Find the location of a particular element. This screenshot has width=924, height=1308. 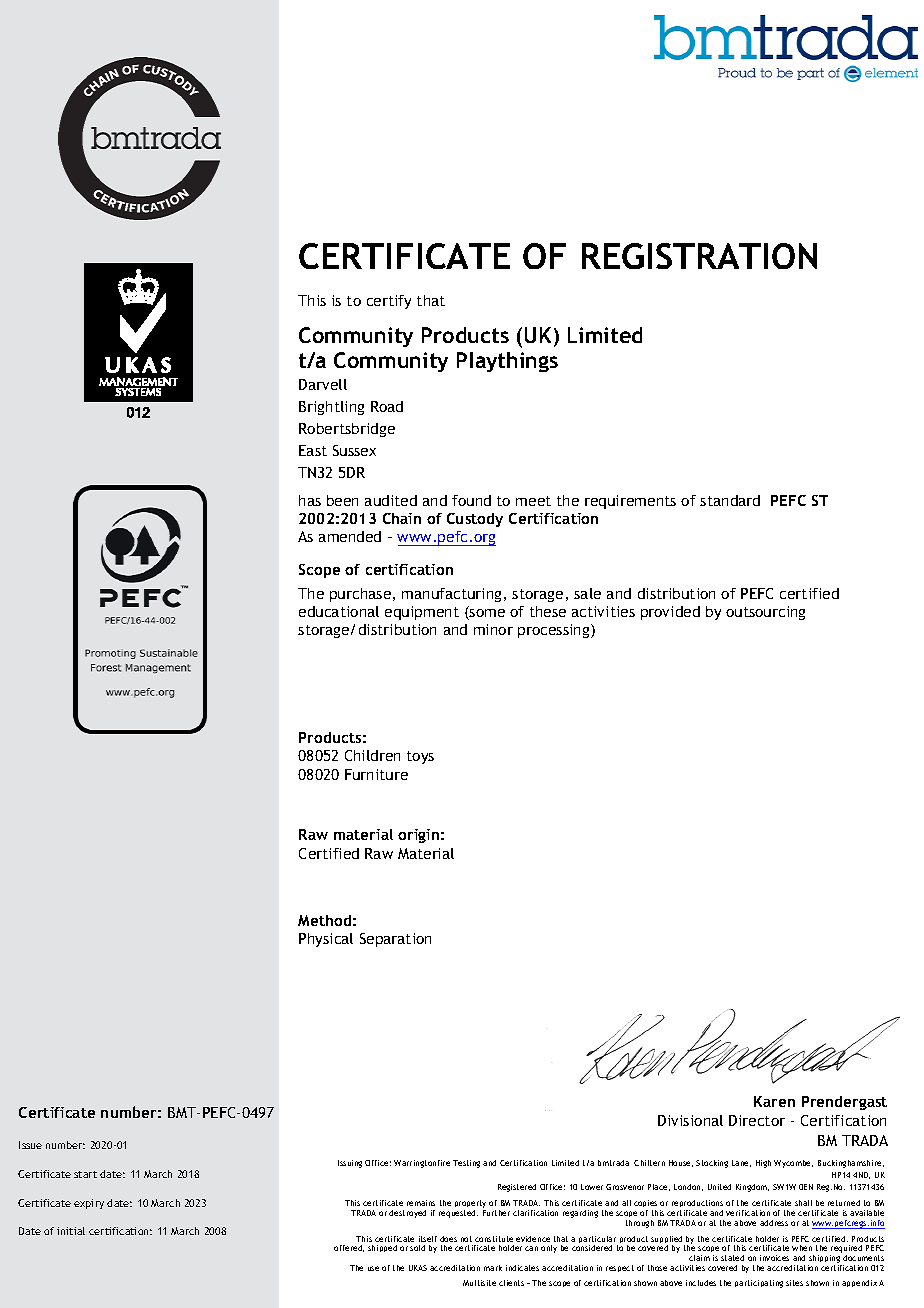

outsourcing is located at coordinates (765, 613).
